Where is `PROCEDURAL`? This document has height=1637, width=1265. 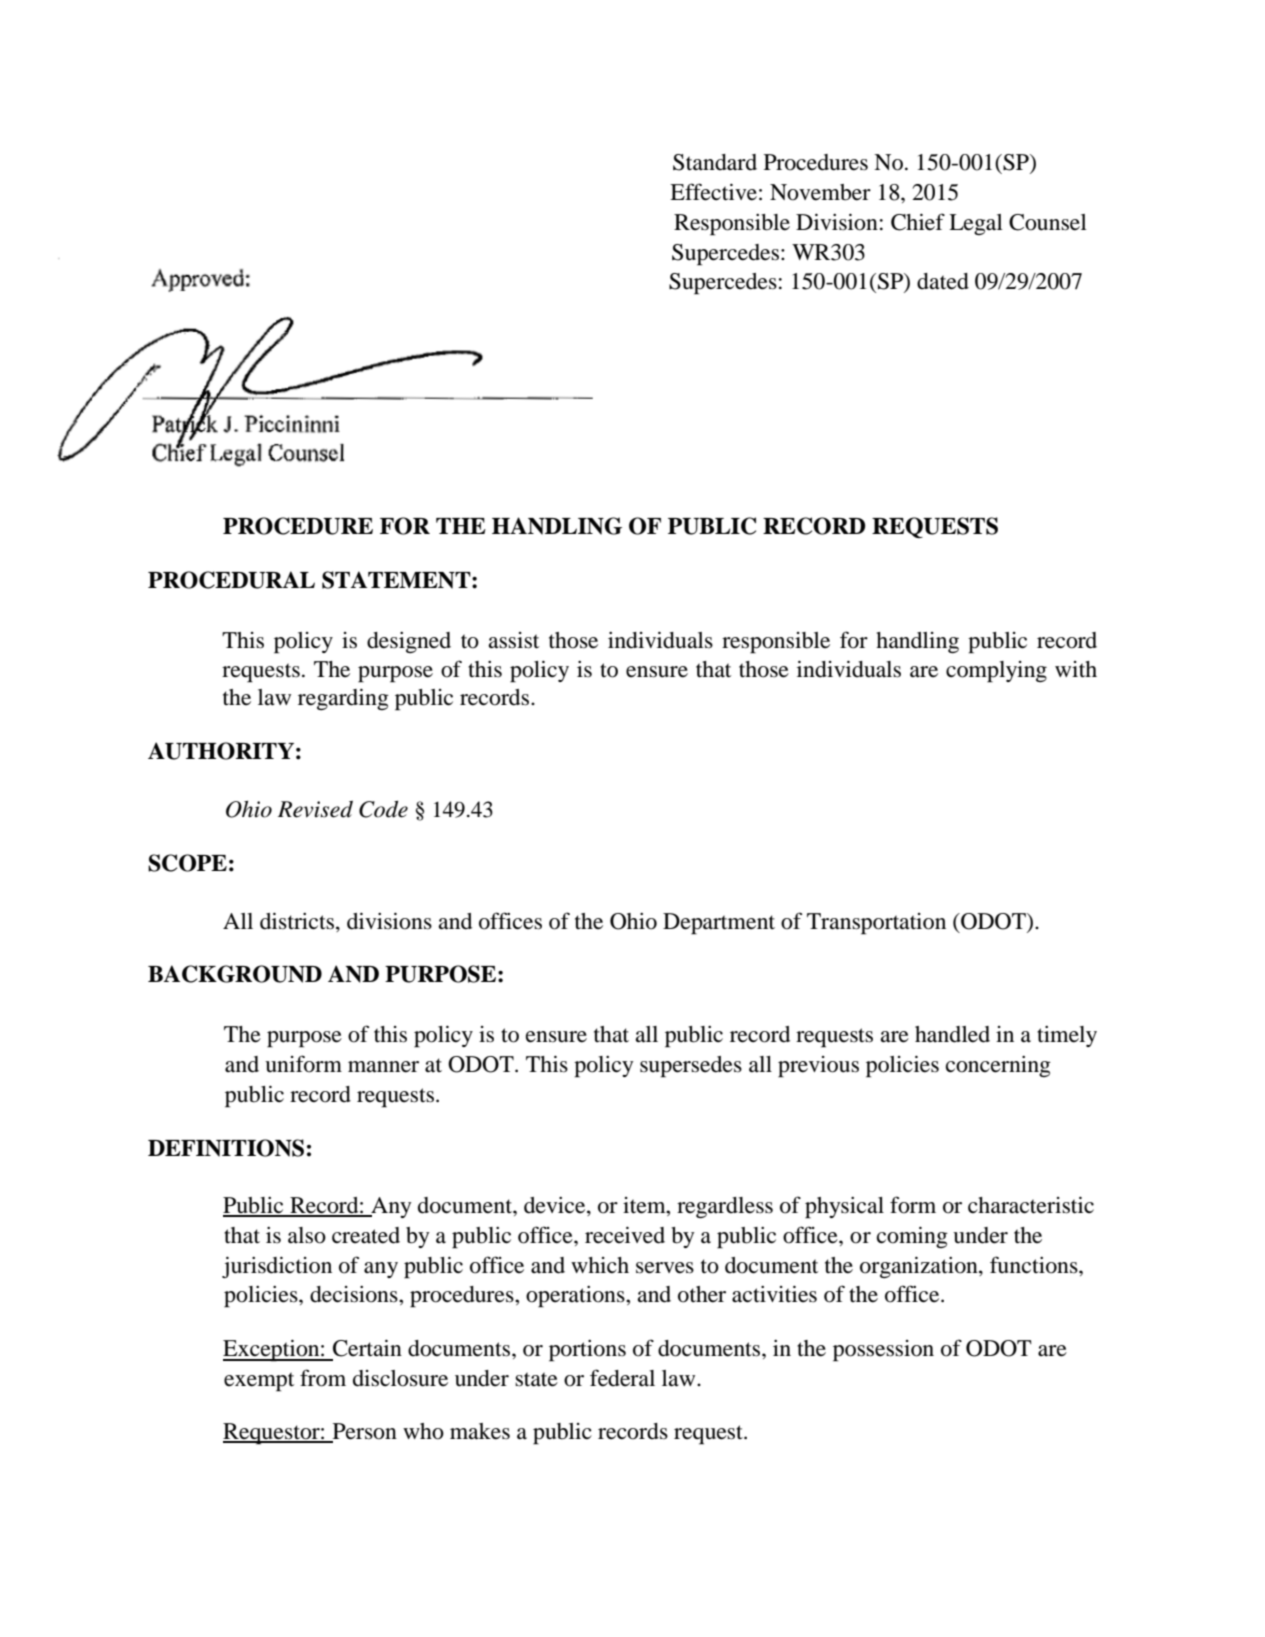 PROCEDURAL is located at coordinates (231, 580).
